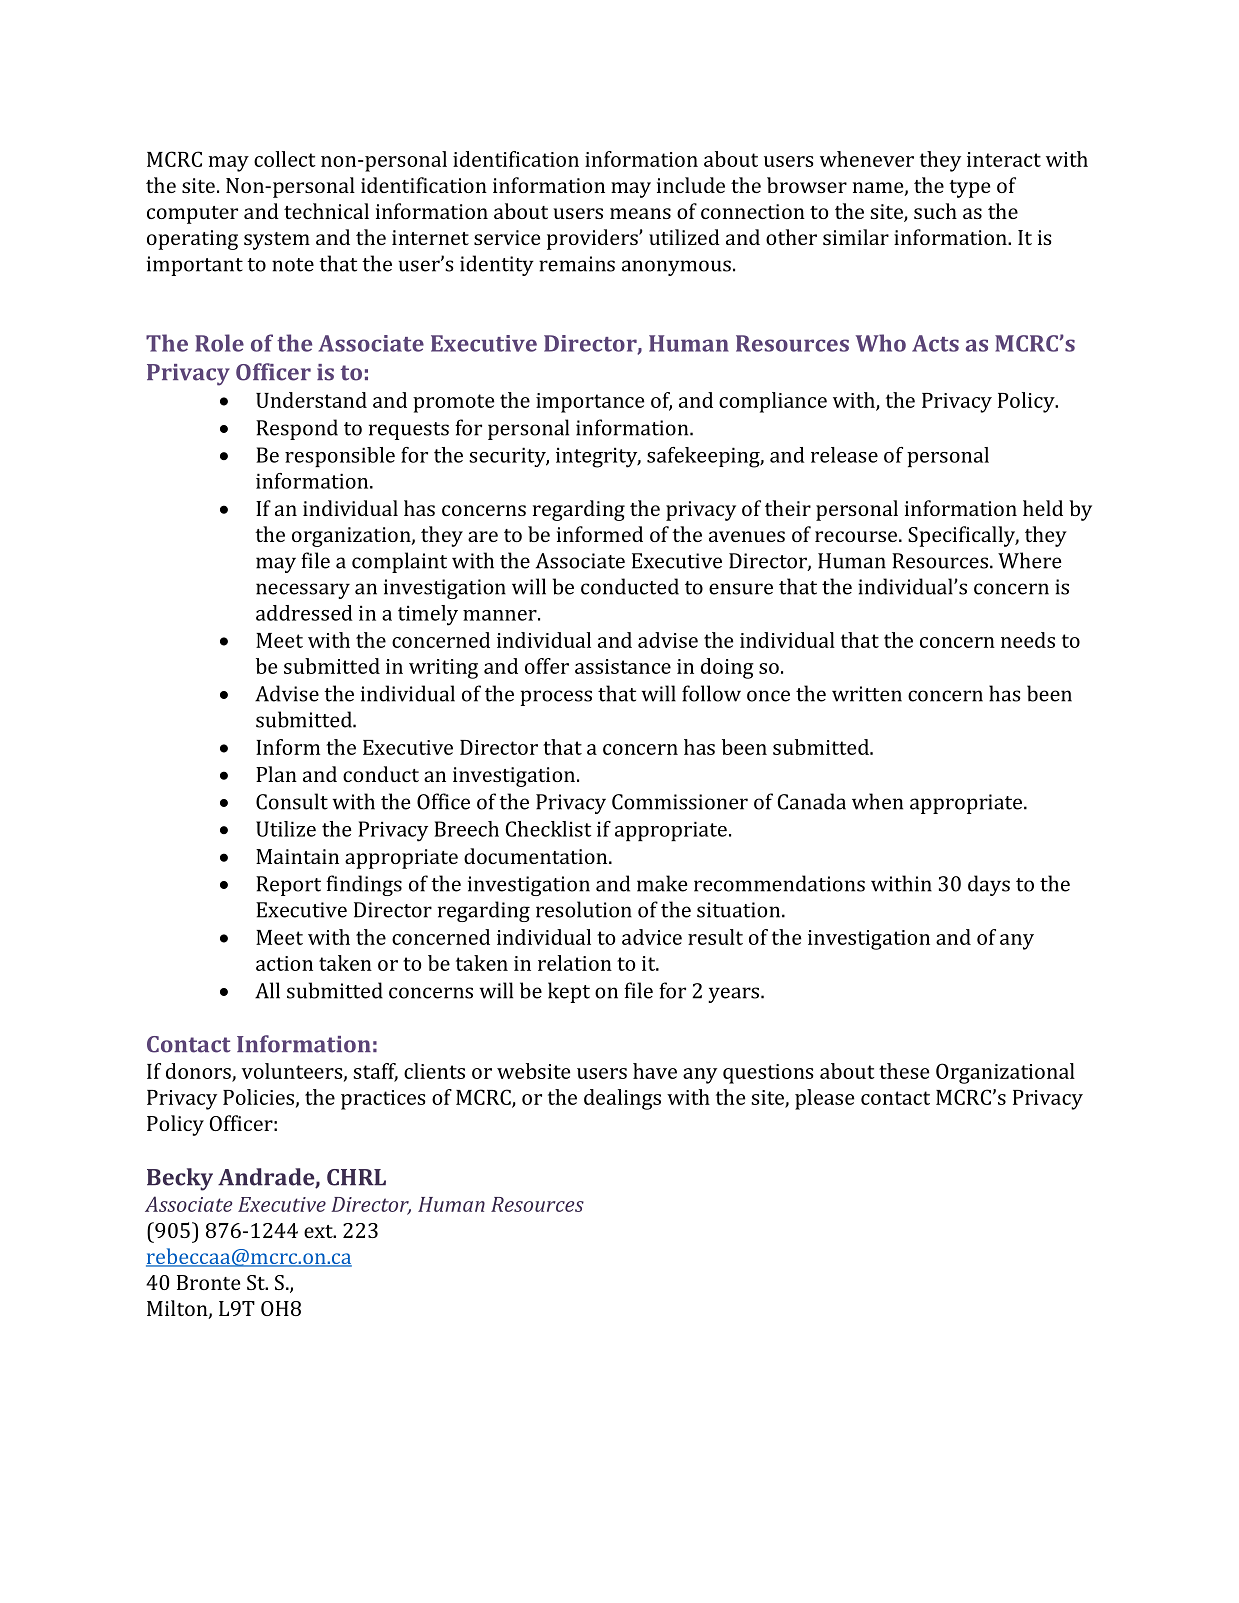 The image size is (1239, 1603). Describe the element at coordinates (340, 457) in the image. I see `responsible` at that location.
